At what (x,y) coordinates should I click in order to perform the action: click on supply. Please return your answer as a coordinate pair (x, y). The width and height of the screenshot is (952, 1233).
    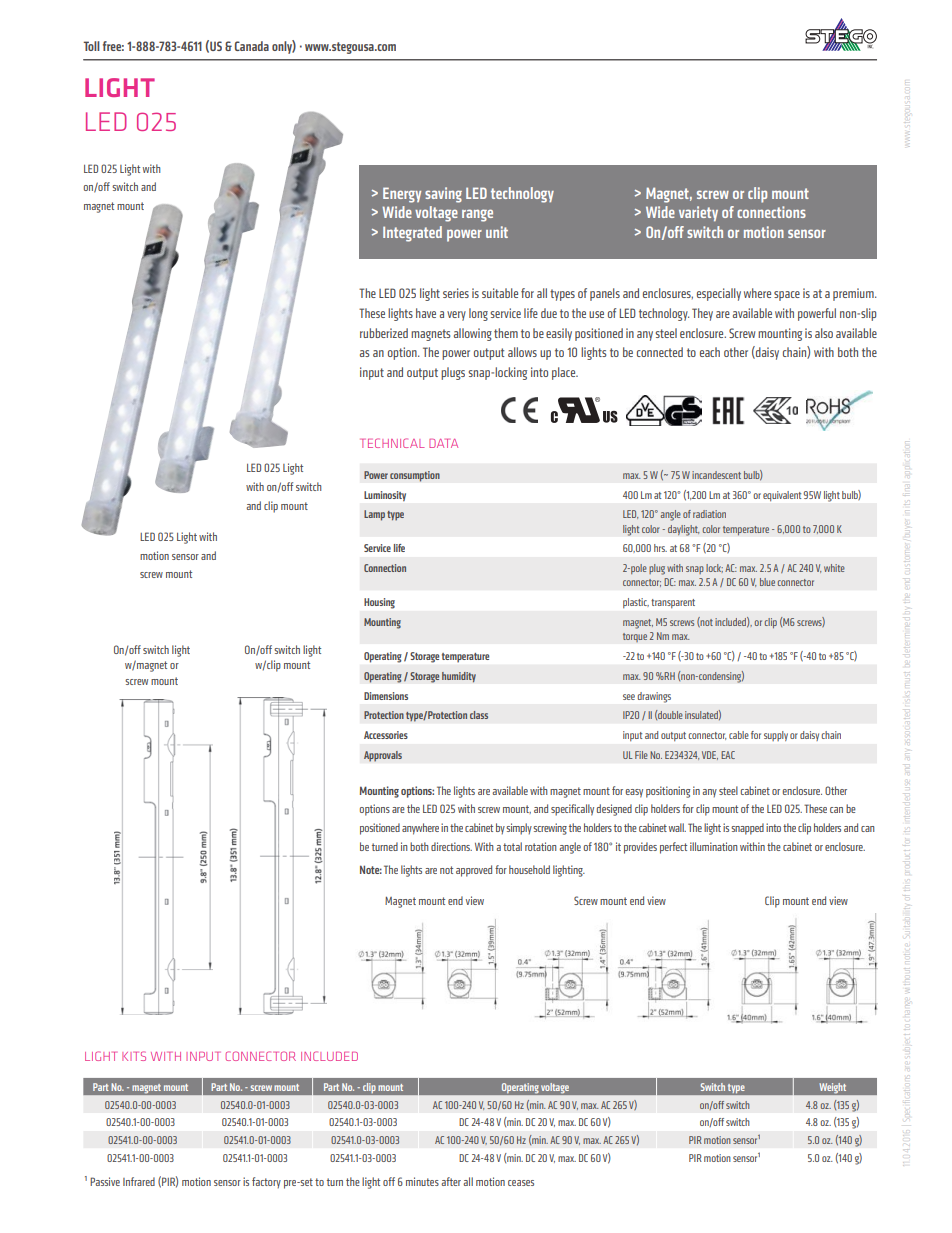
    Looking at the image, I should click on (776, 736).
